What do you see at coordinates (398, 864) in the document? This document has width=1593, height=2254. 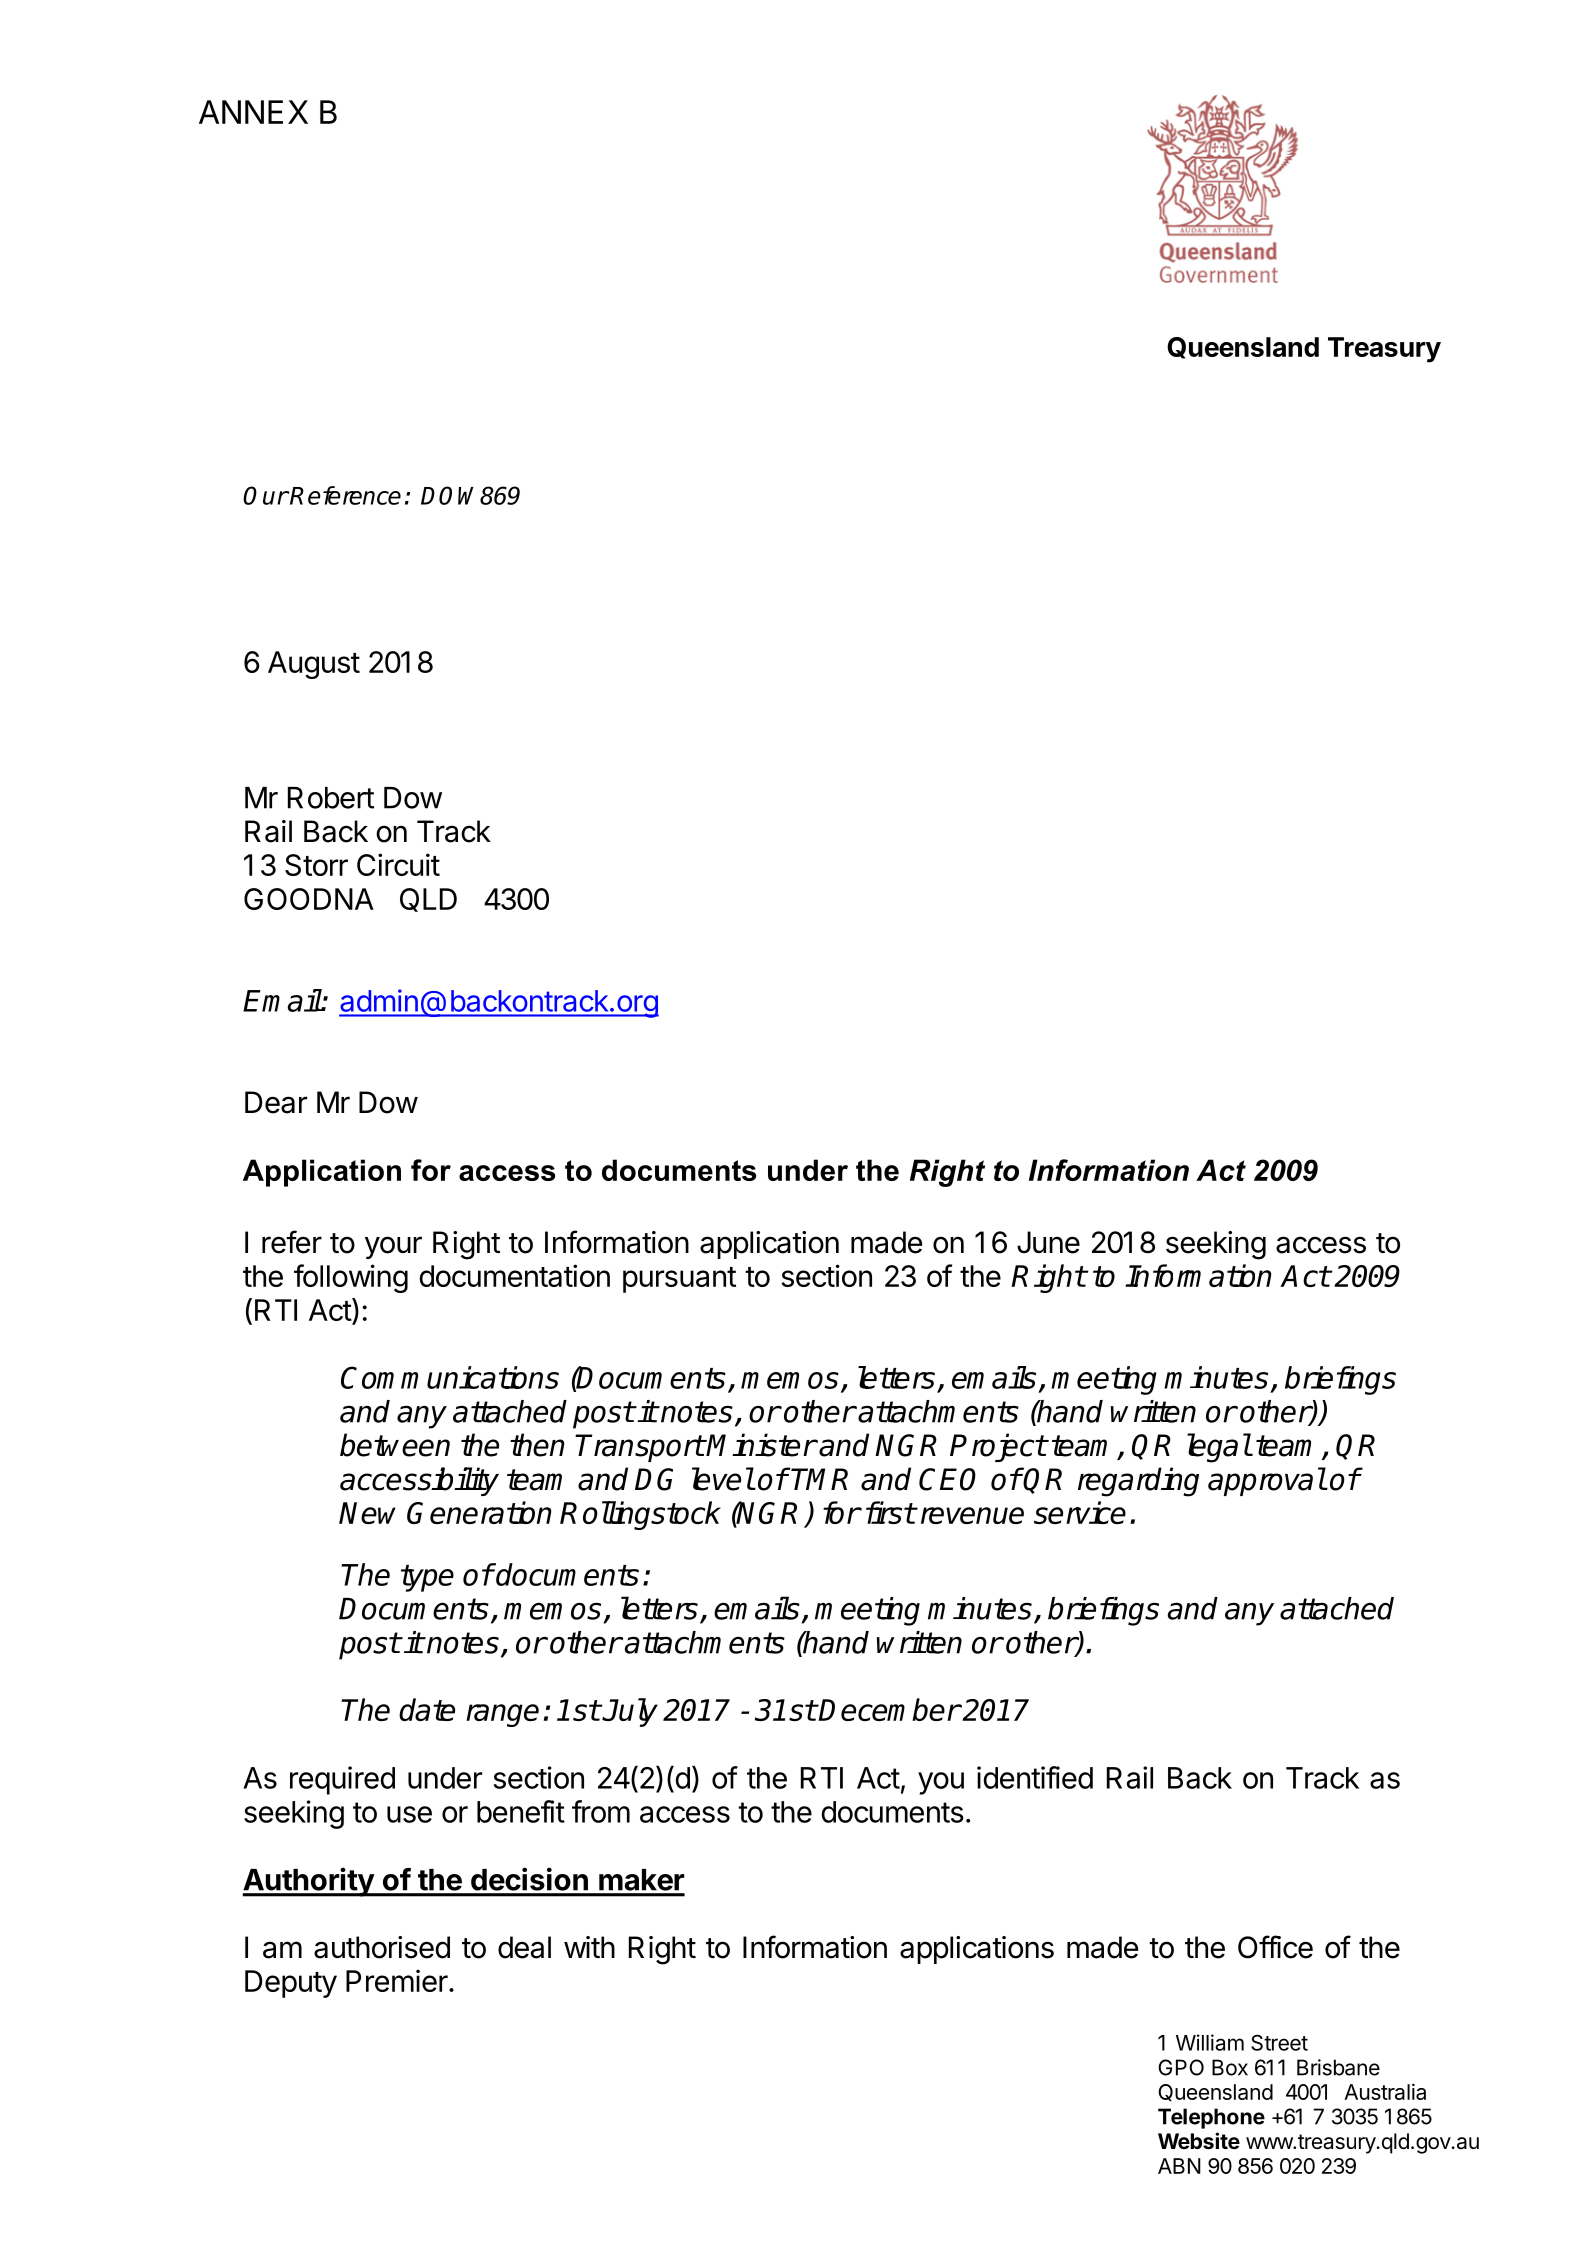 I see `Circuit` at bounding box center [398, 864].
